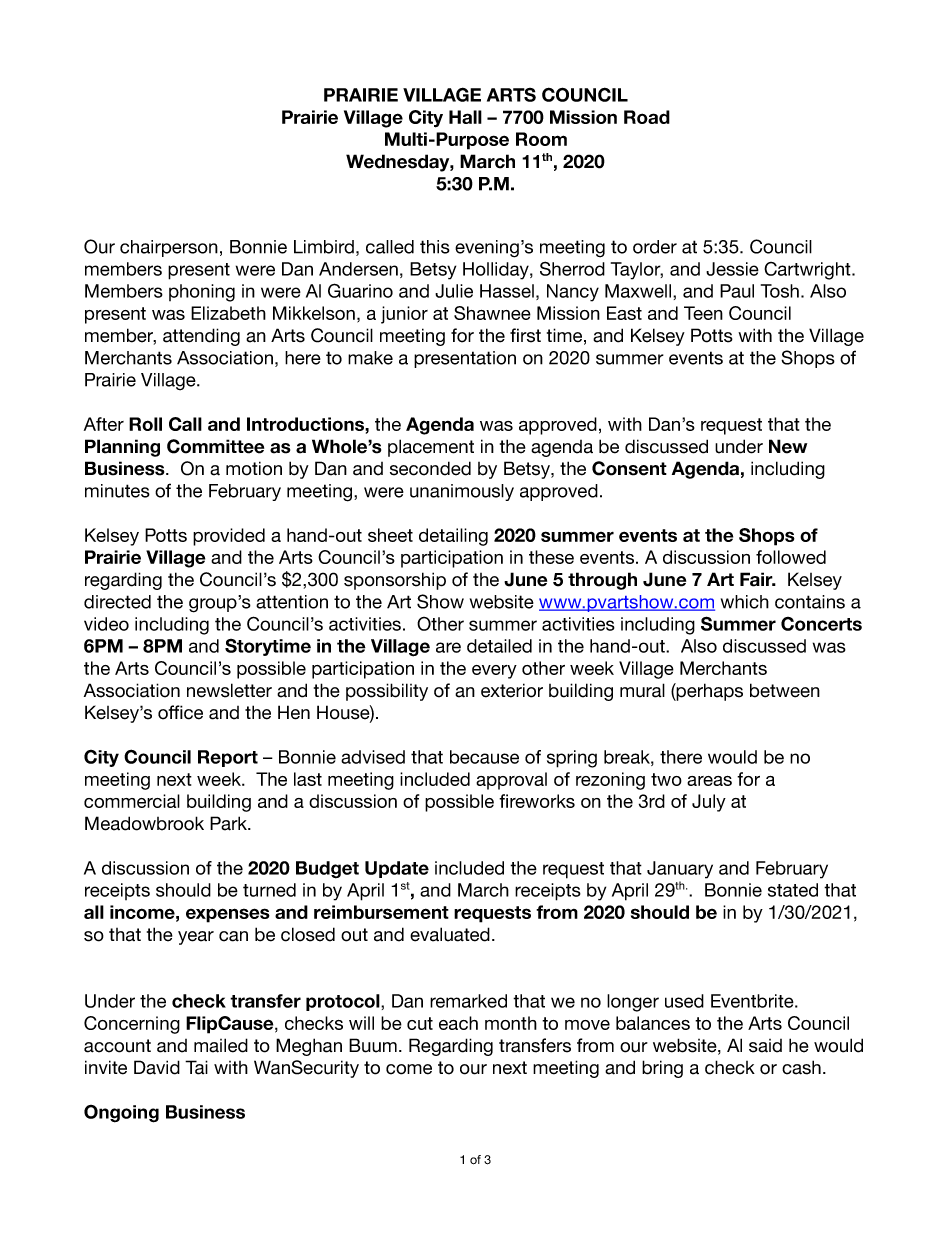 The height and width of the page is (1233, 952). Describe the element at coordinates (492, 313) in the page. I see `Shawnee` at that location.
